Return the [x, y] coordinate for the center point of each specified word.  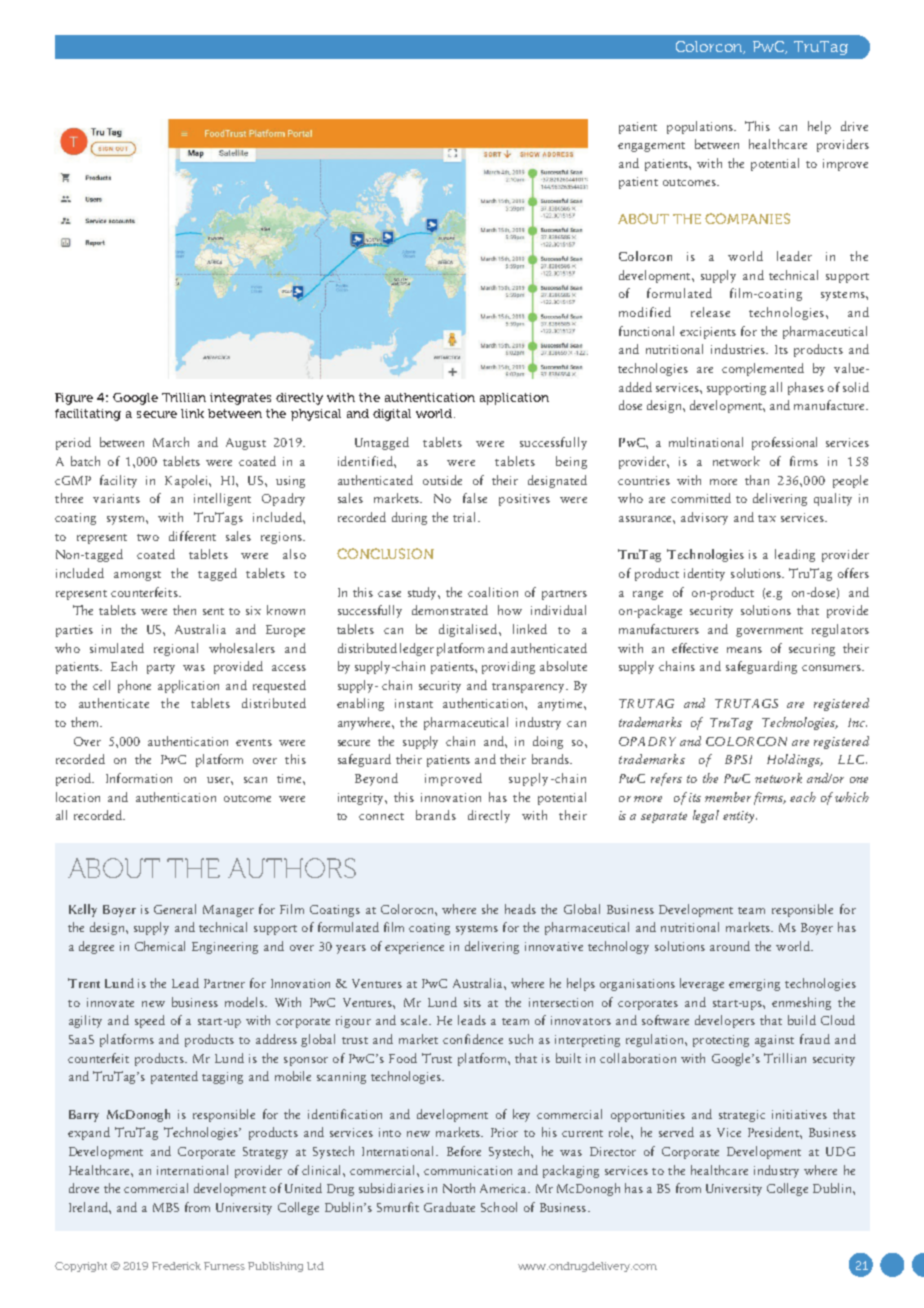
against [774, 1041]
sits [472, 1002]
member [728, 797]
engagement [651, 147]
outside [442, 480]
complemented [763, 369]
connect [381, 816]
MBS [166, 1207]
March [171, 442]
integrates [240, 399]
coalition [493, 592]
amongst [137, 576]
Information [139, 778]
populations [701, 127]
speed [150, 1021]
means [744, 650]
